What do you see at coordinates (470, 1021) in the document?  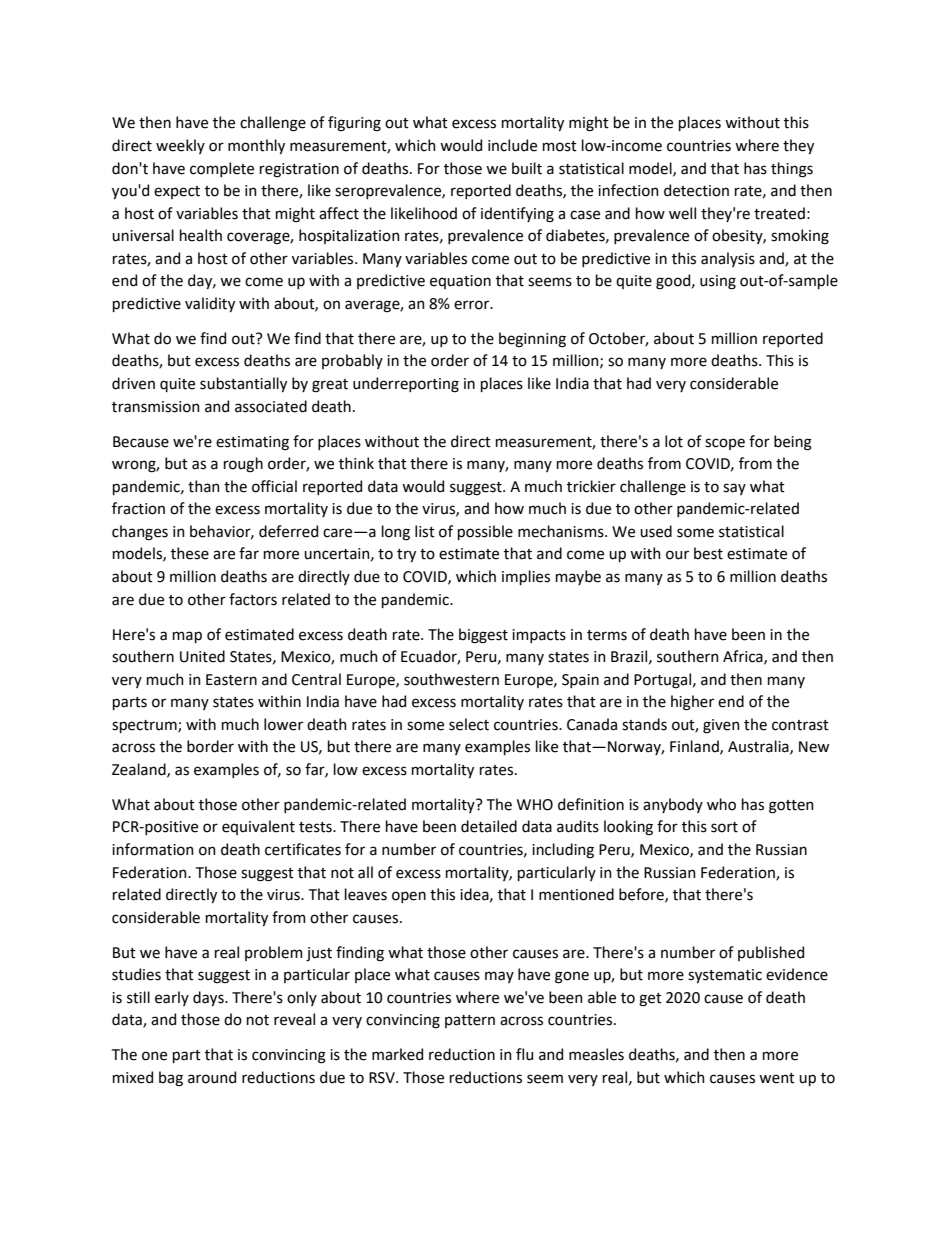 I see `pattern` at bounding box center [470, 1021].
